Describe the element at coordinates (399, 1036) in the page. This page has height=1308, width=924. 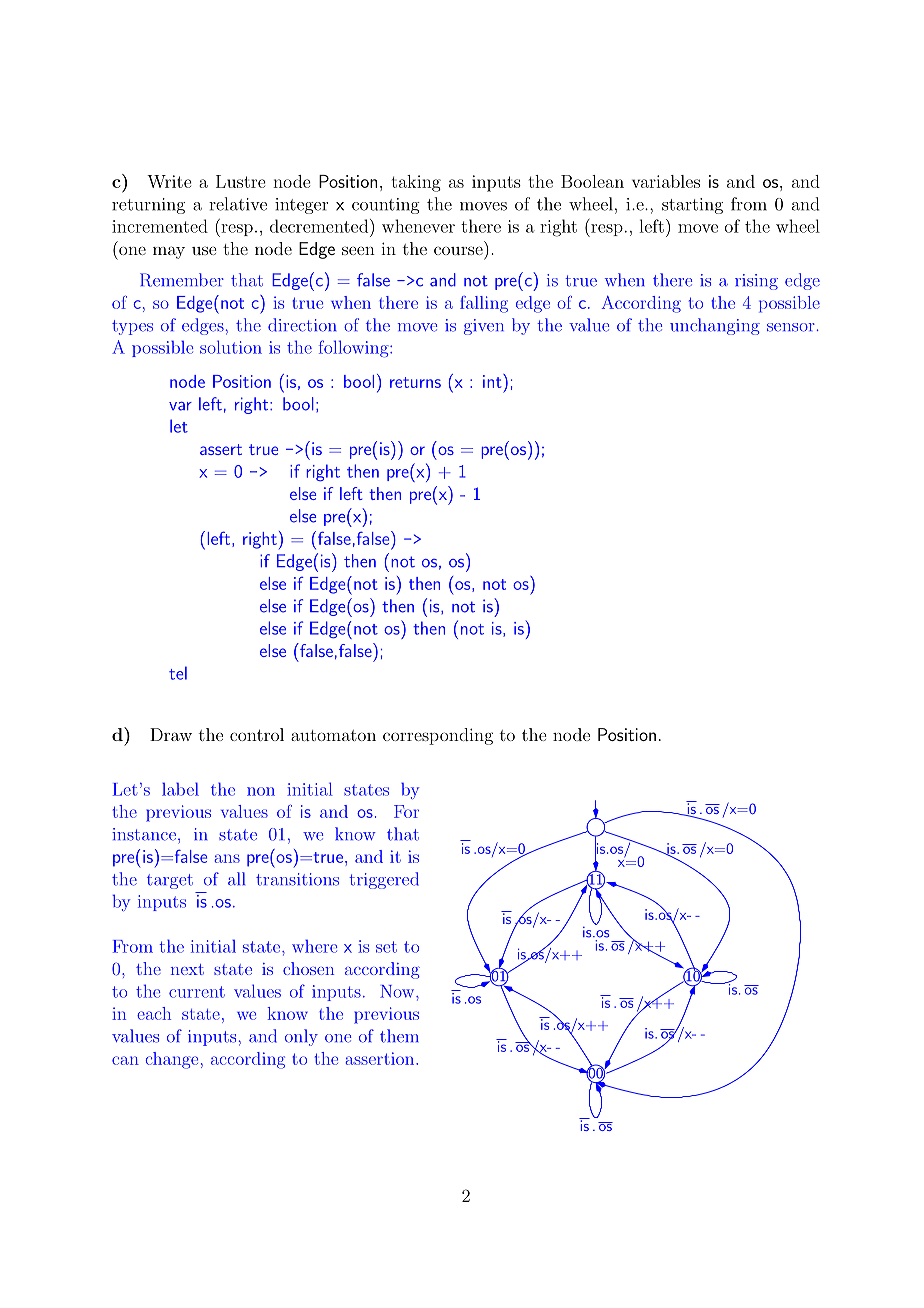
I see `them` at that location.
